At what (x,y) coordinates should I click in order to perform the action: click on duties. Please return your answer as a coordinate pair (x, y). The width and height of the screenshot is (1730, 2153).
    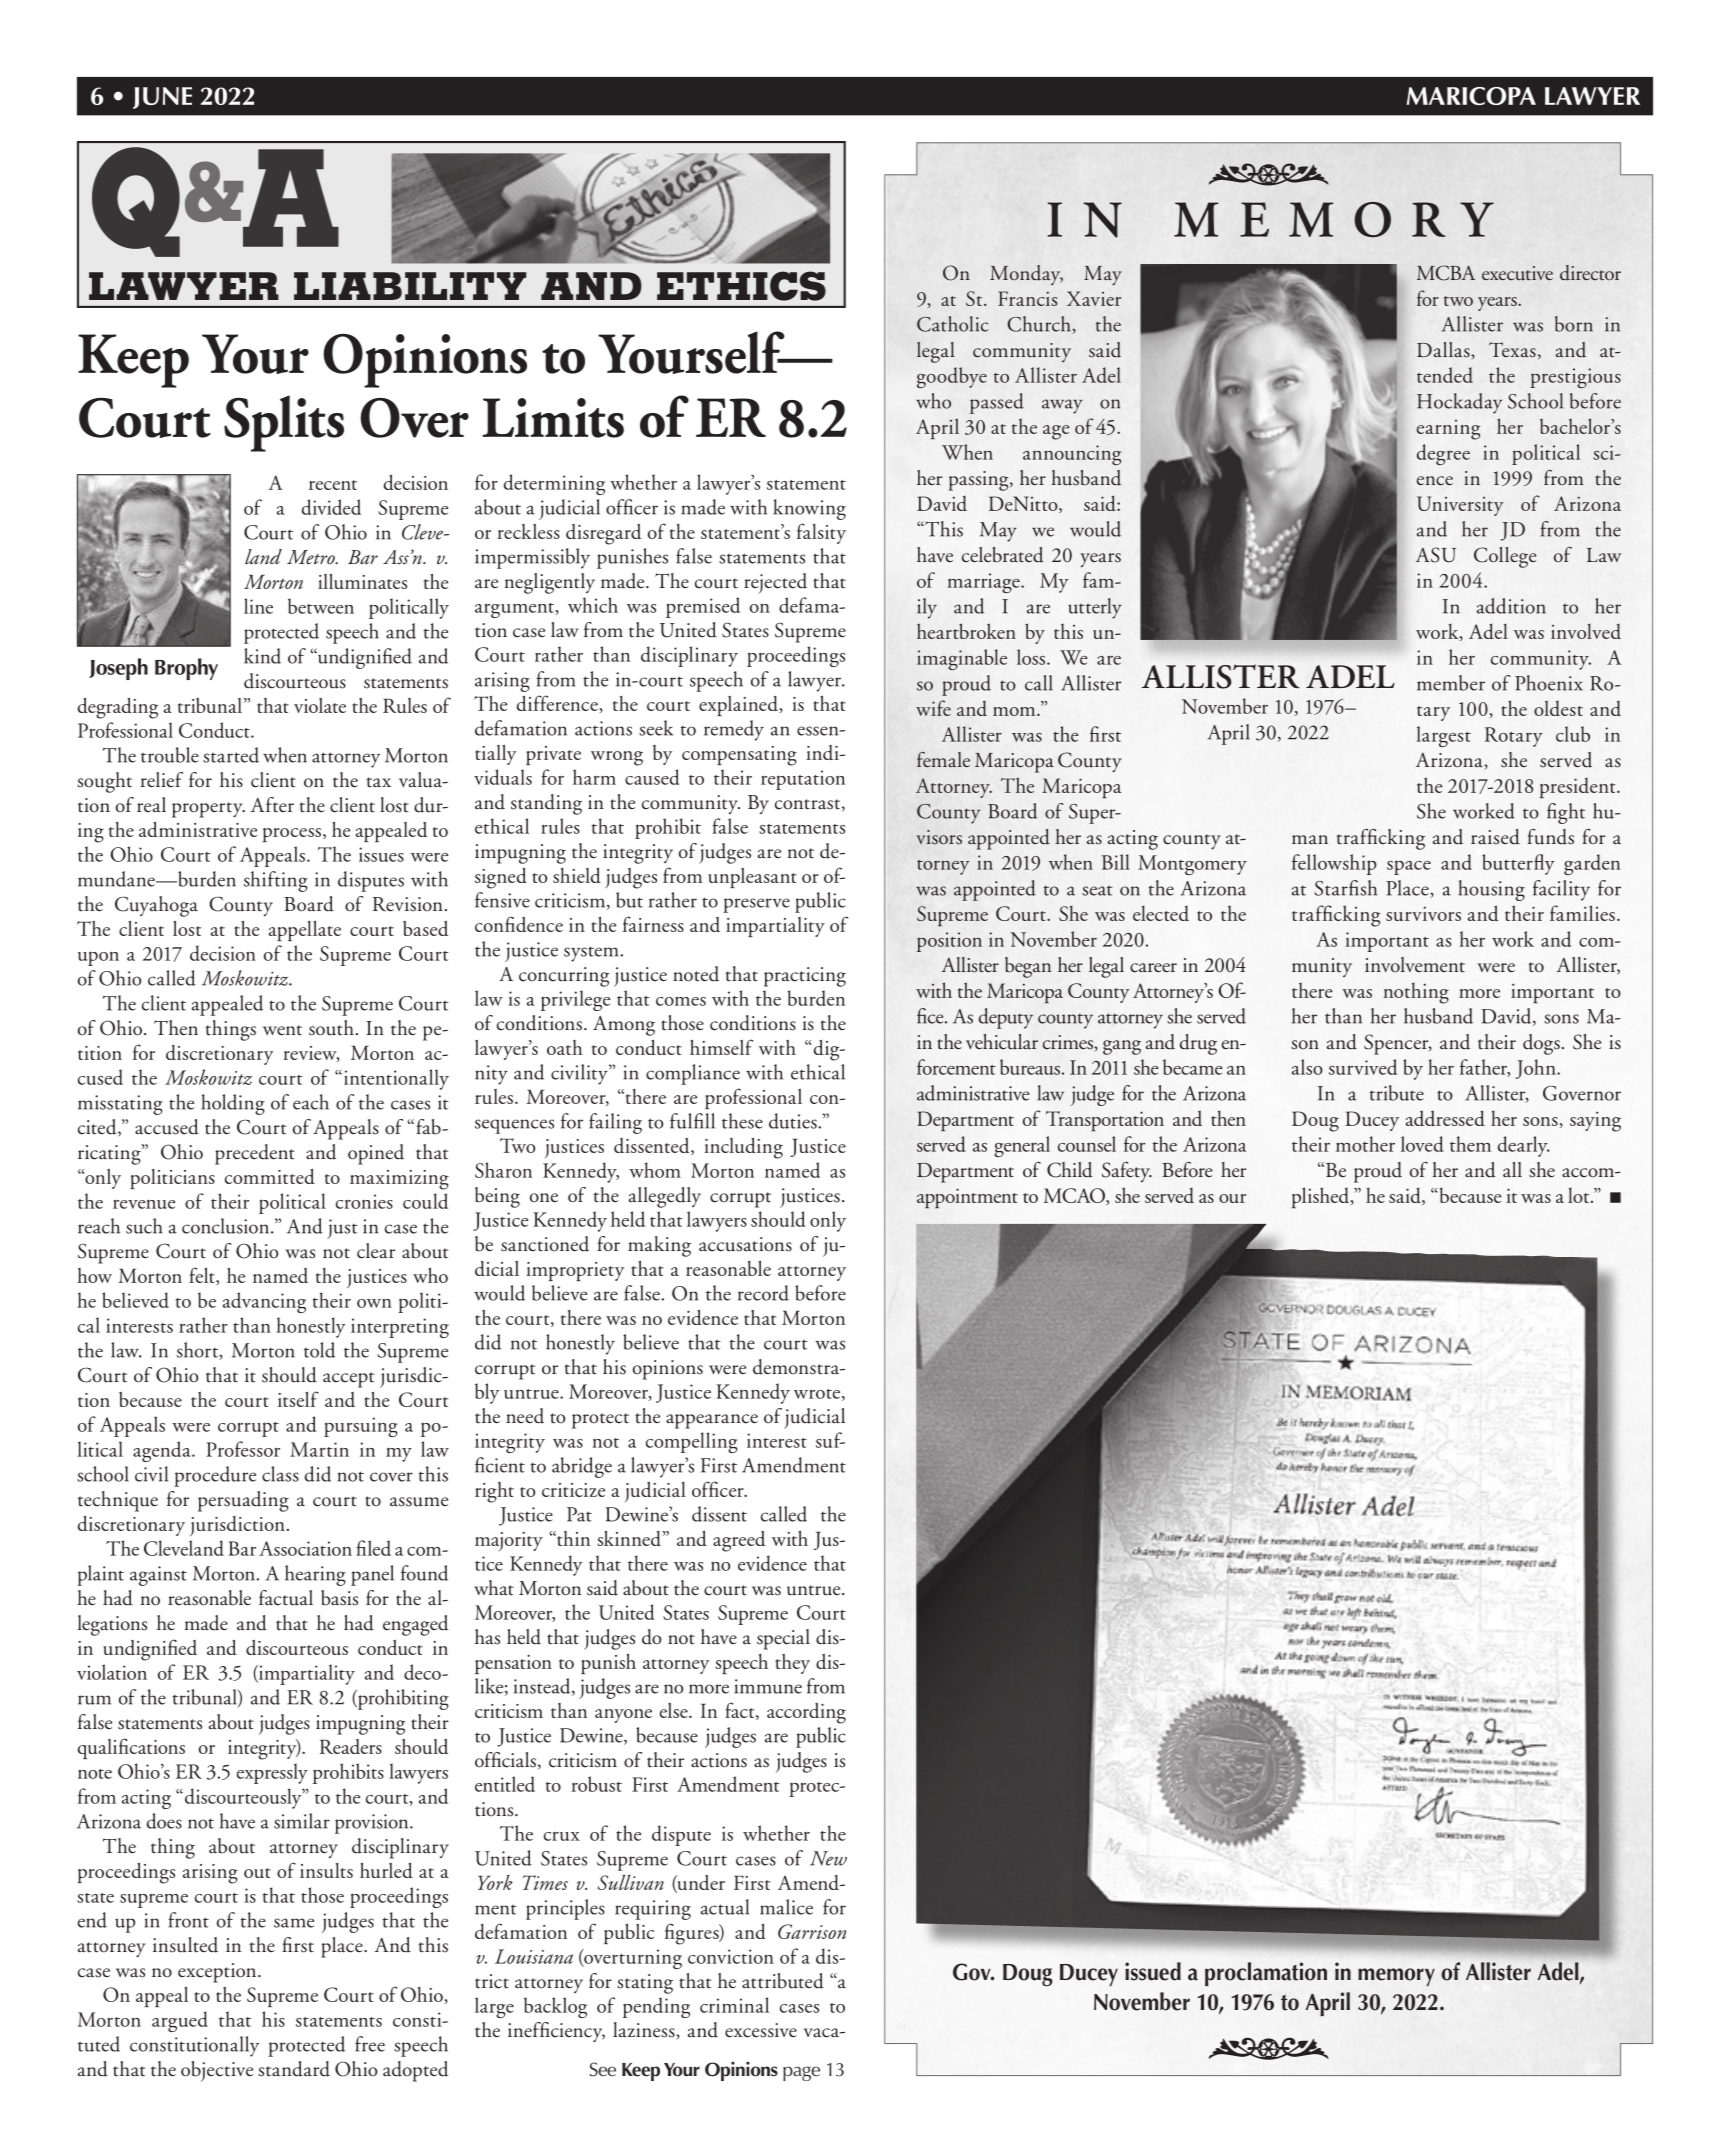
    Looking at the image, I should click on (793, 1121).
